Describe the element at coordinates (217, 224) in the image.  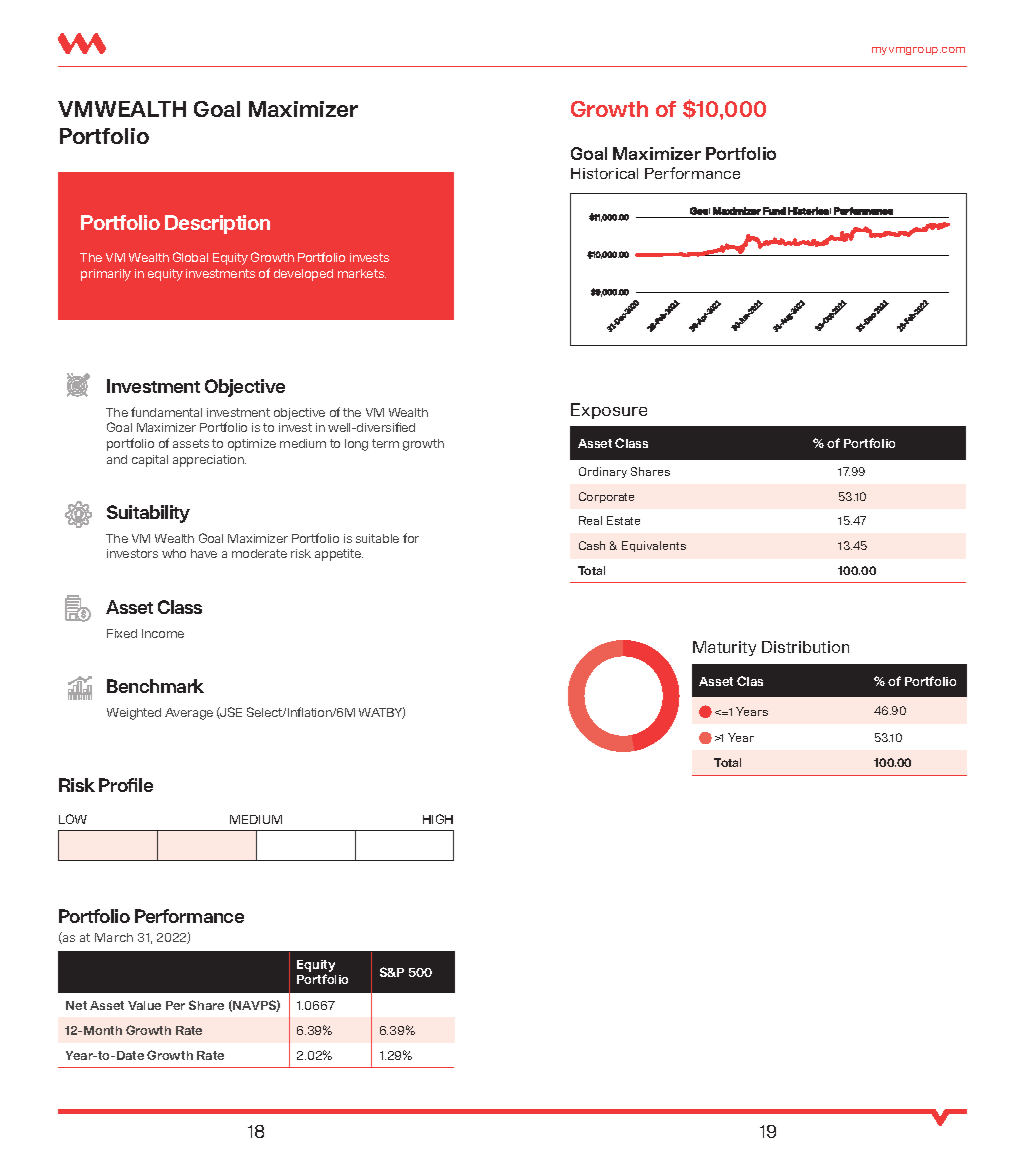
I see `Description` at that location.
